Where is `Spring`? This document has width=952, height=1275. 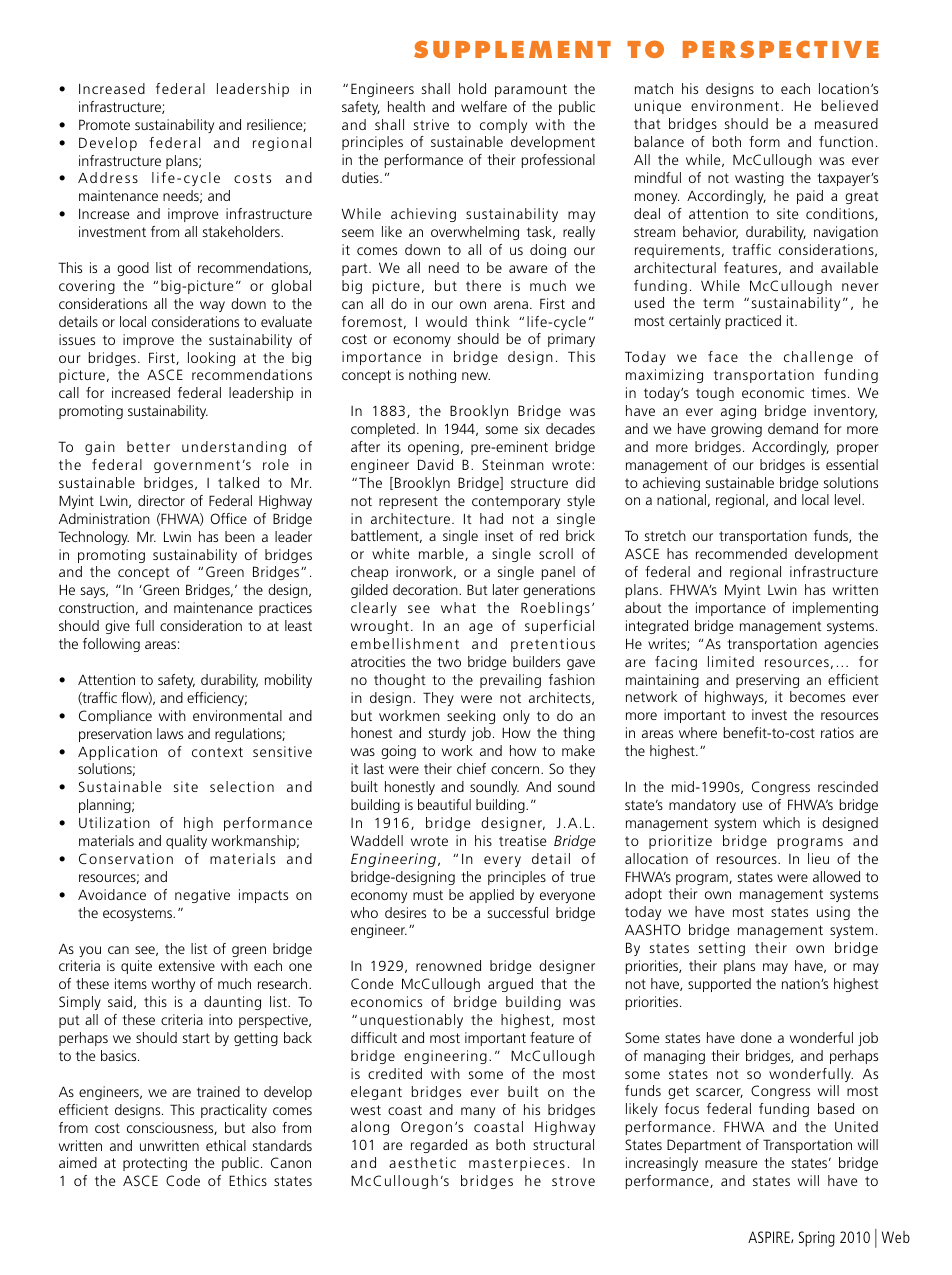 Spring is located at coordinates (817, 1239).
